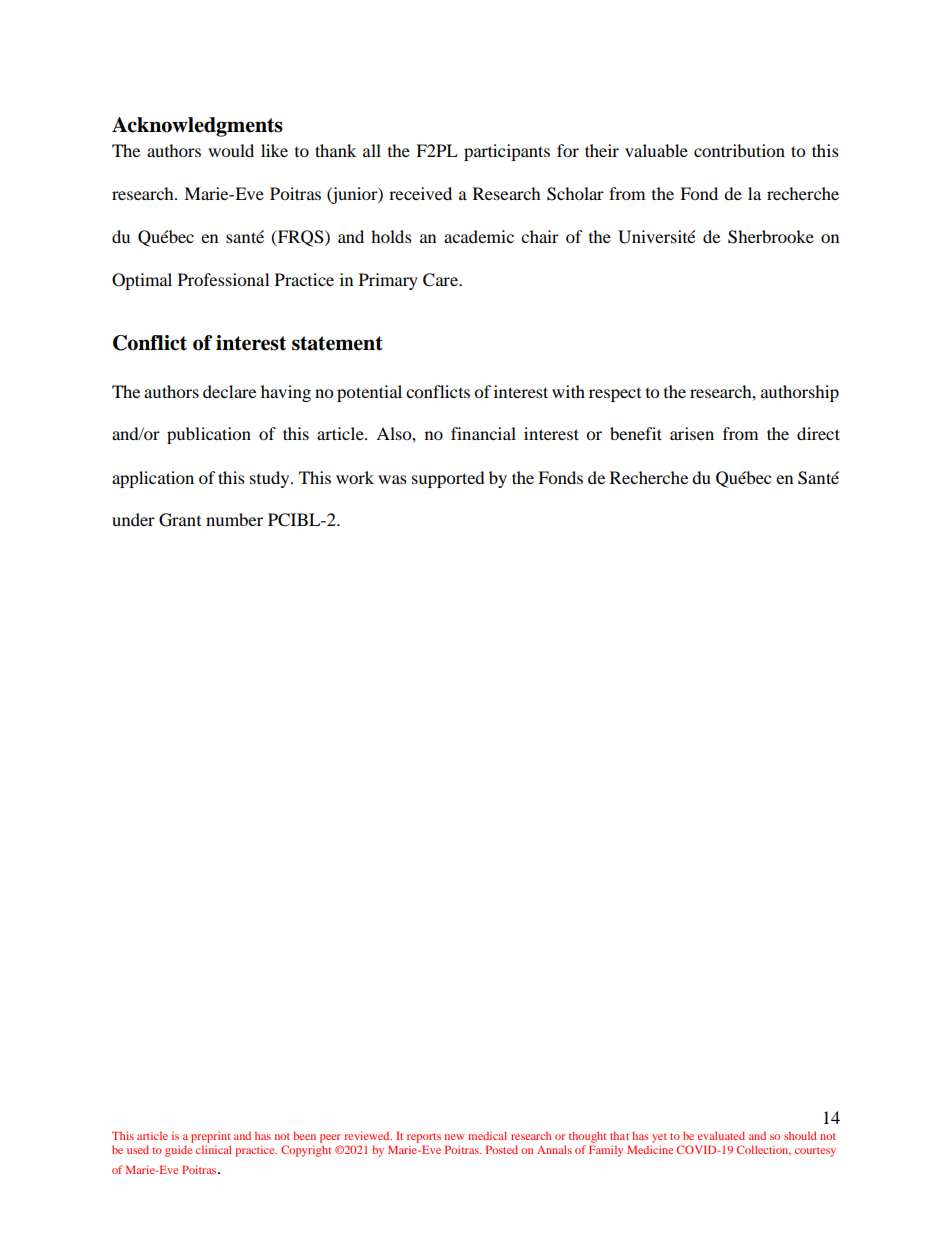  Describe the element at coordinates (210, 1137) in the screenshot. I see `preprint` at that location.
